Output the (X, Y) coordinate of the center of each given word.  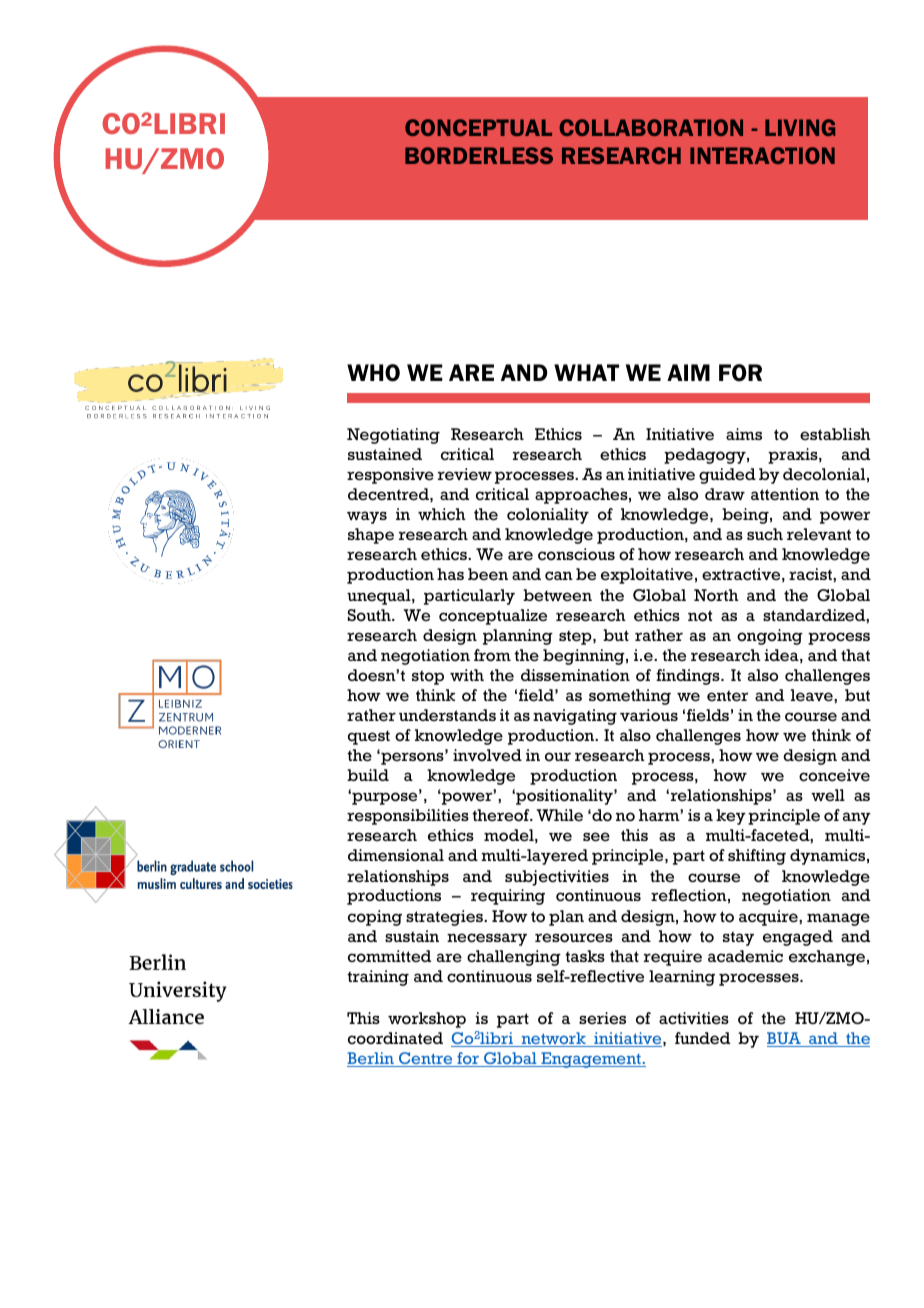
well (828, 795)
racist (811, 574)
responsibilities (408, 817)
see (596, 837)
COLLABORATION (651, 127)
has (450, 574)
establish (835, 434)
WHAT (586, 372)
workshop (427, 1020)
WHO (373, 373)
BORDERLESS (479, 155)
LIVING (800, 127)
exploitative (647, 576)
